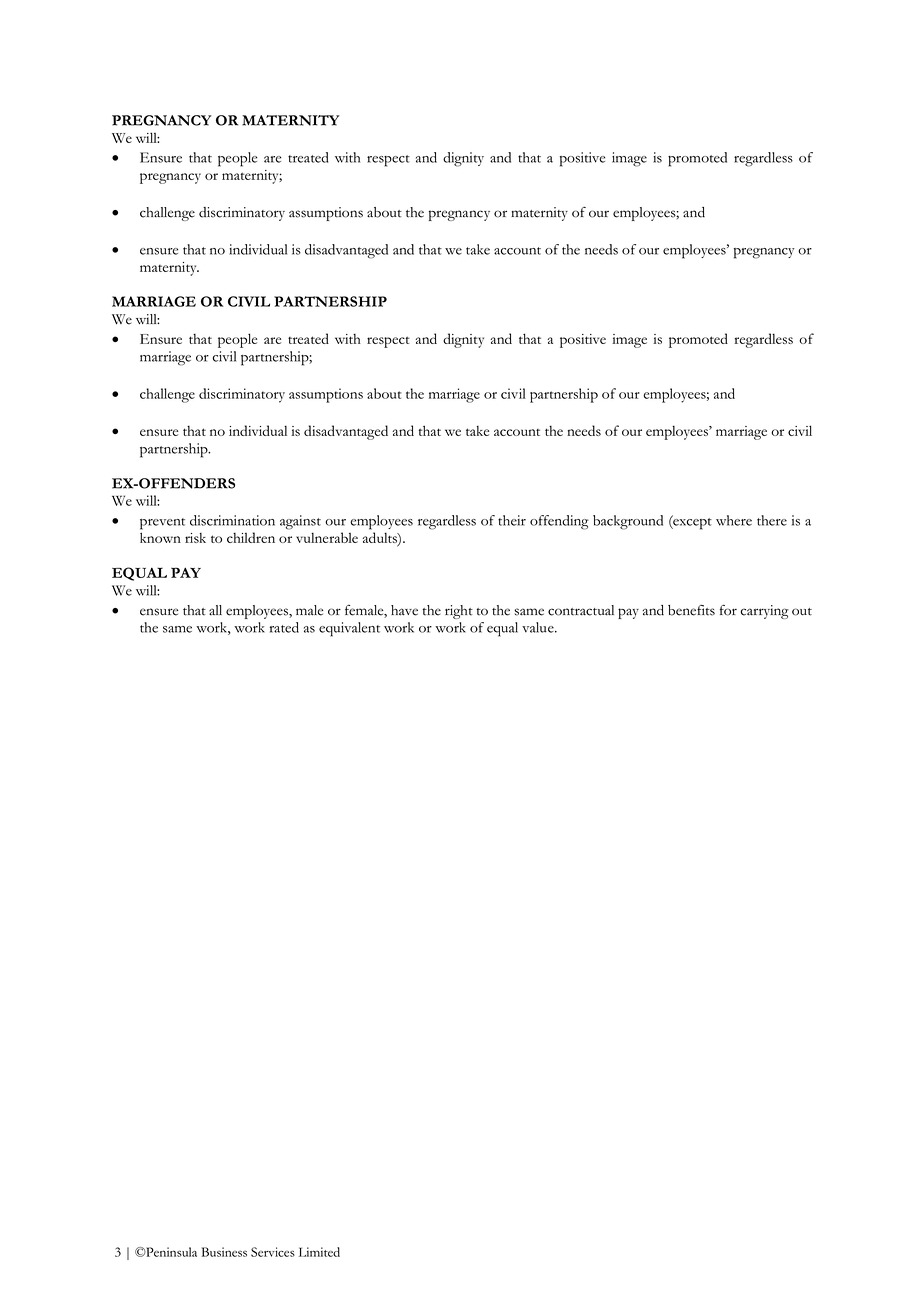 This screenshot has width=924, height=1308. I want to click on have, so click(404, 610).
